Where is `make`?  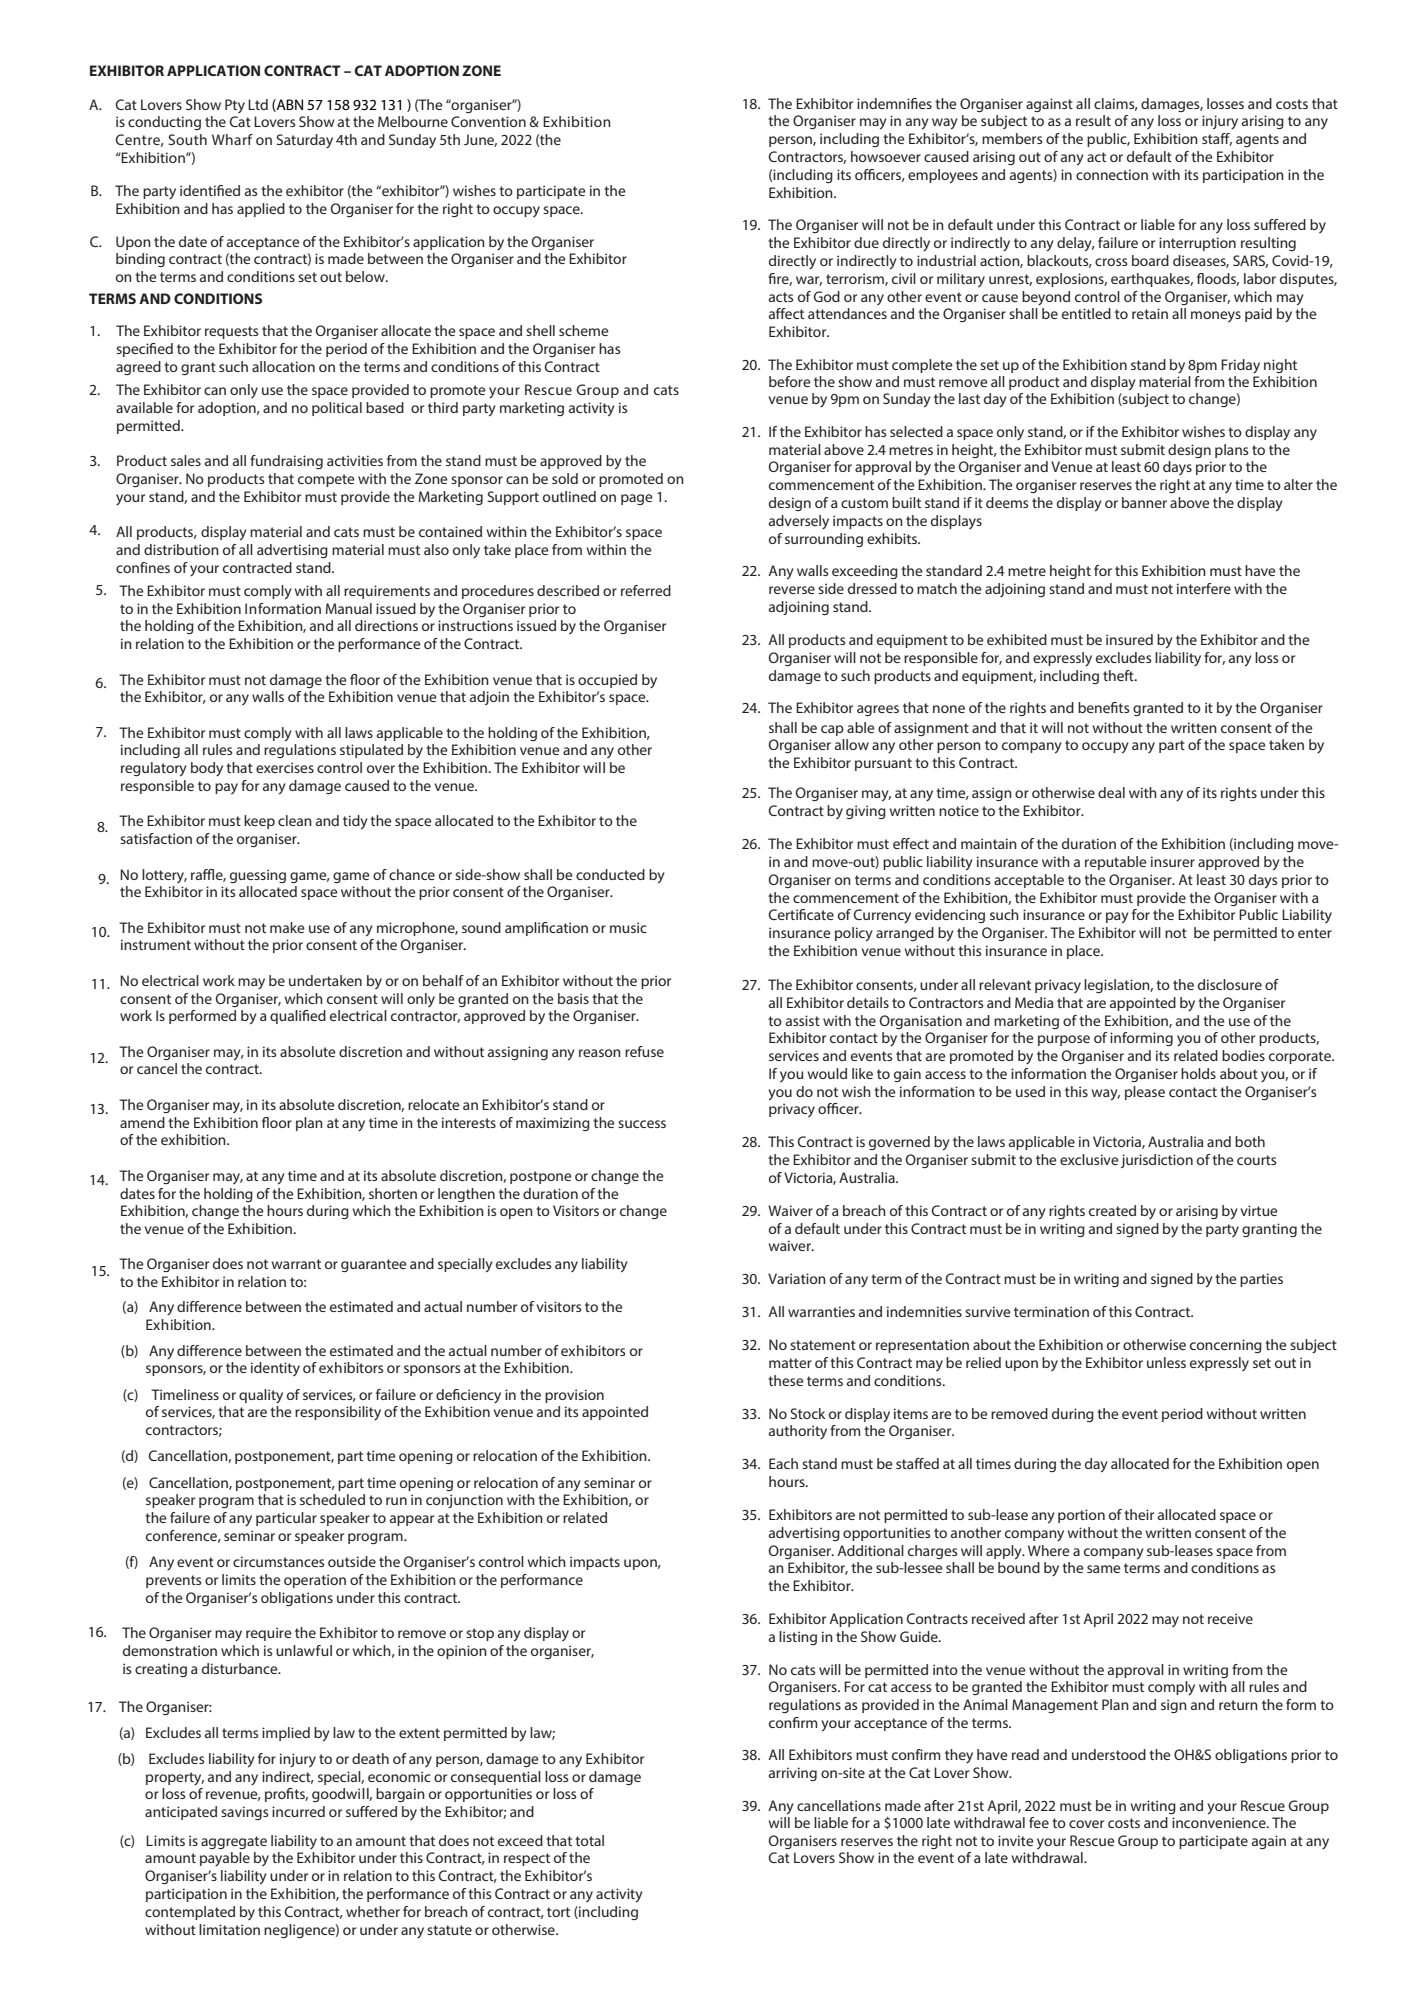
make is located at coordinates (287, 927).
